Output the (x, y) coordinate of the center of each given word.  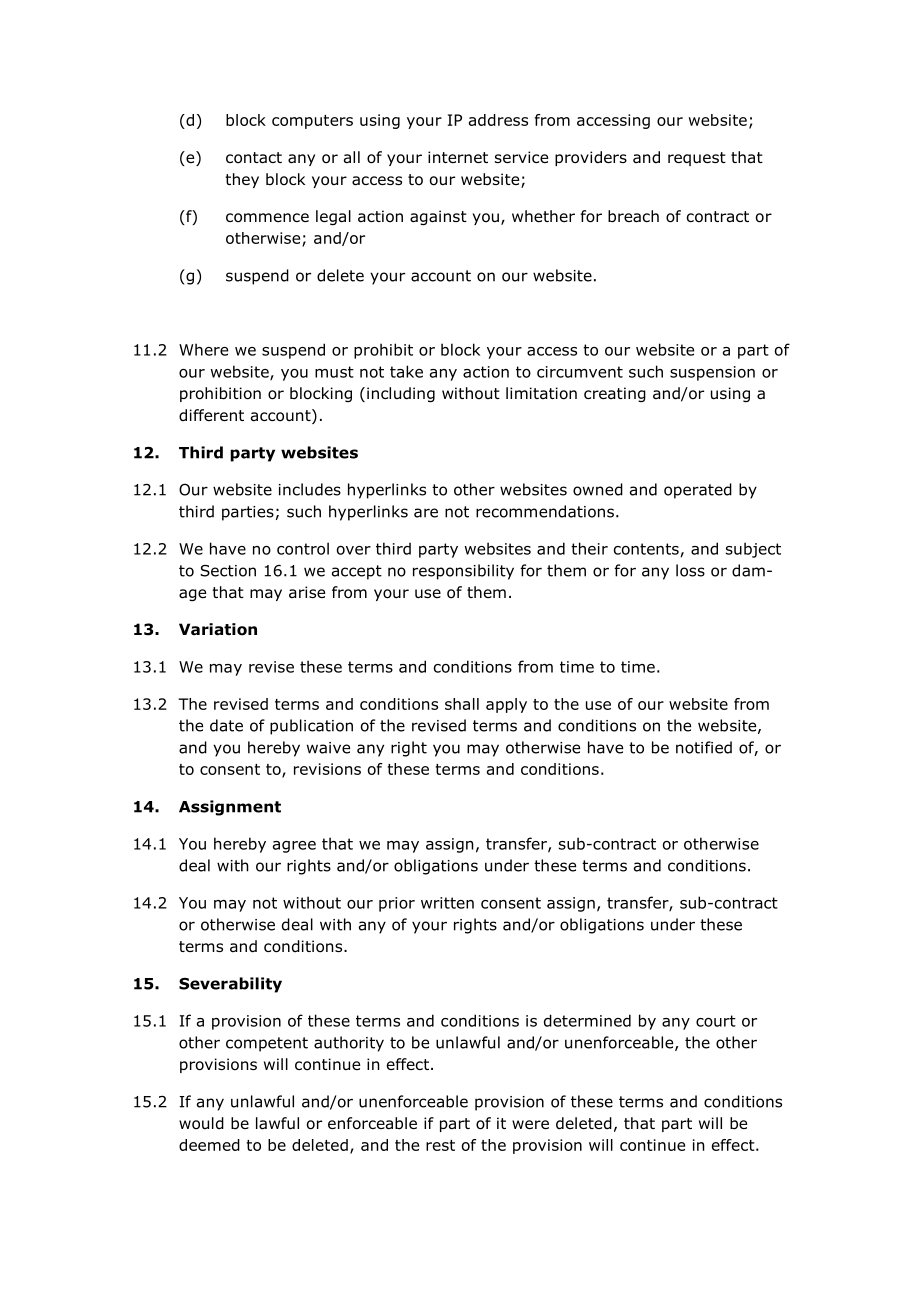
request (697, 159)
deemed (209, 1145)
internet (458, 157)
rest (440, 1145)
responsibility (463, 572)
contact (254, 158)
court (716, 1021)
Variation (218, 629)
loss (690, 570)
